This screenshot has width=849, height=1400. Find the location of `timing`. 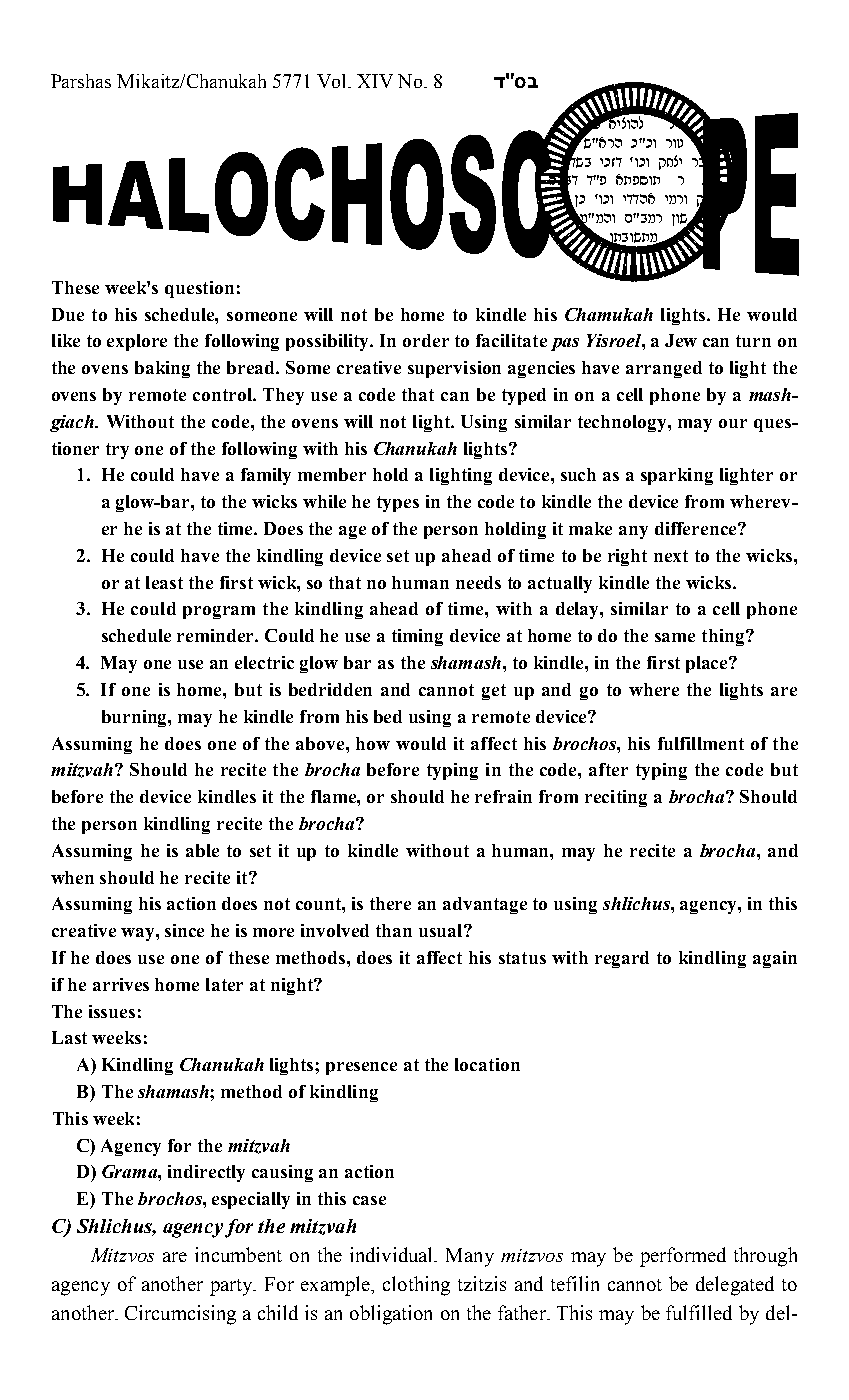

timing is located at coordinates (417, 637).
